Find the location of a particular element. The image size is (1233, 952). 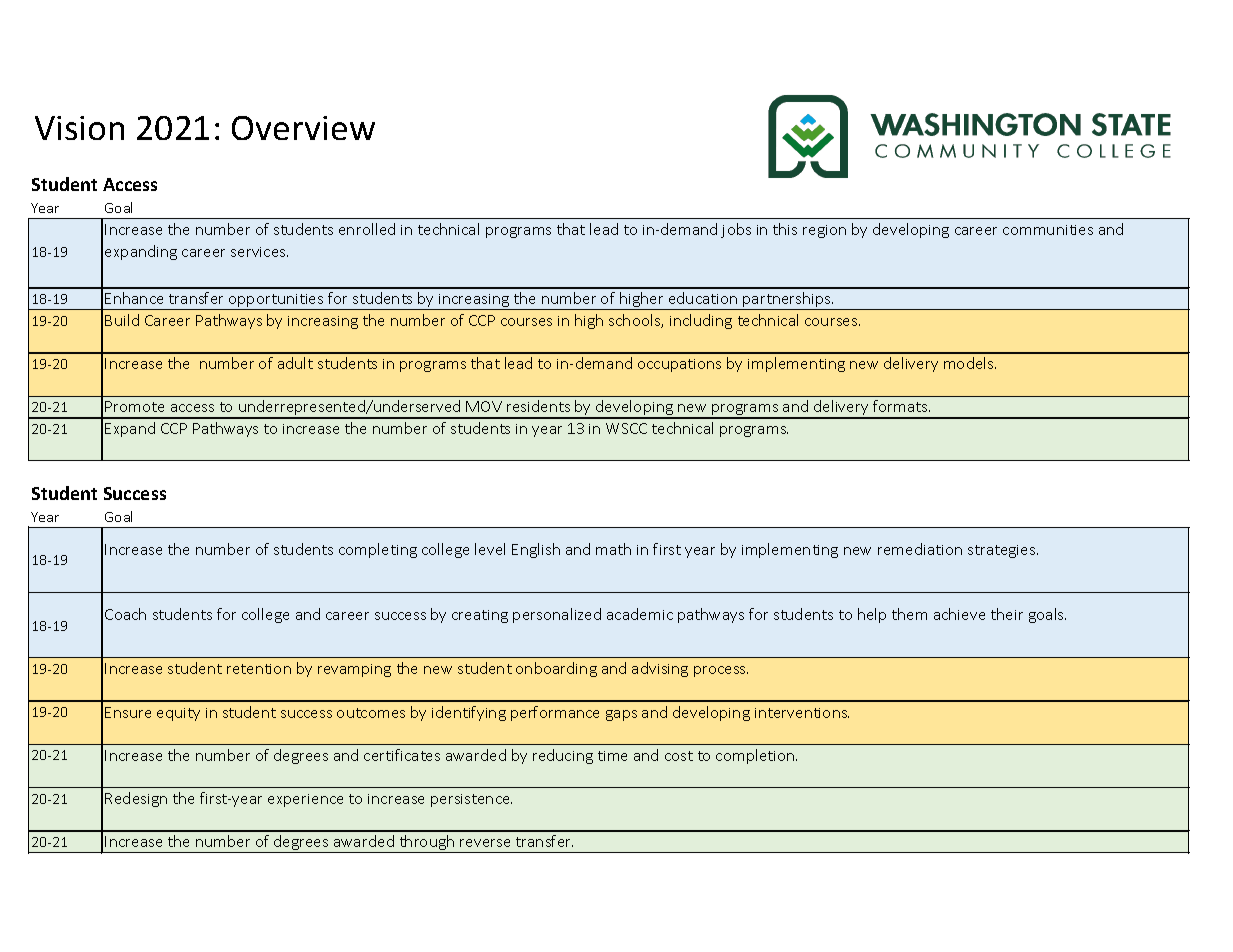

remediation is located at coordinates (920, 549).
